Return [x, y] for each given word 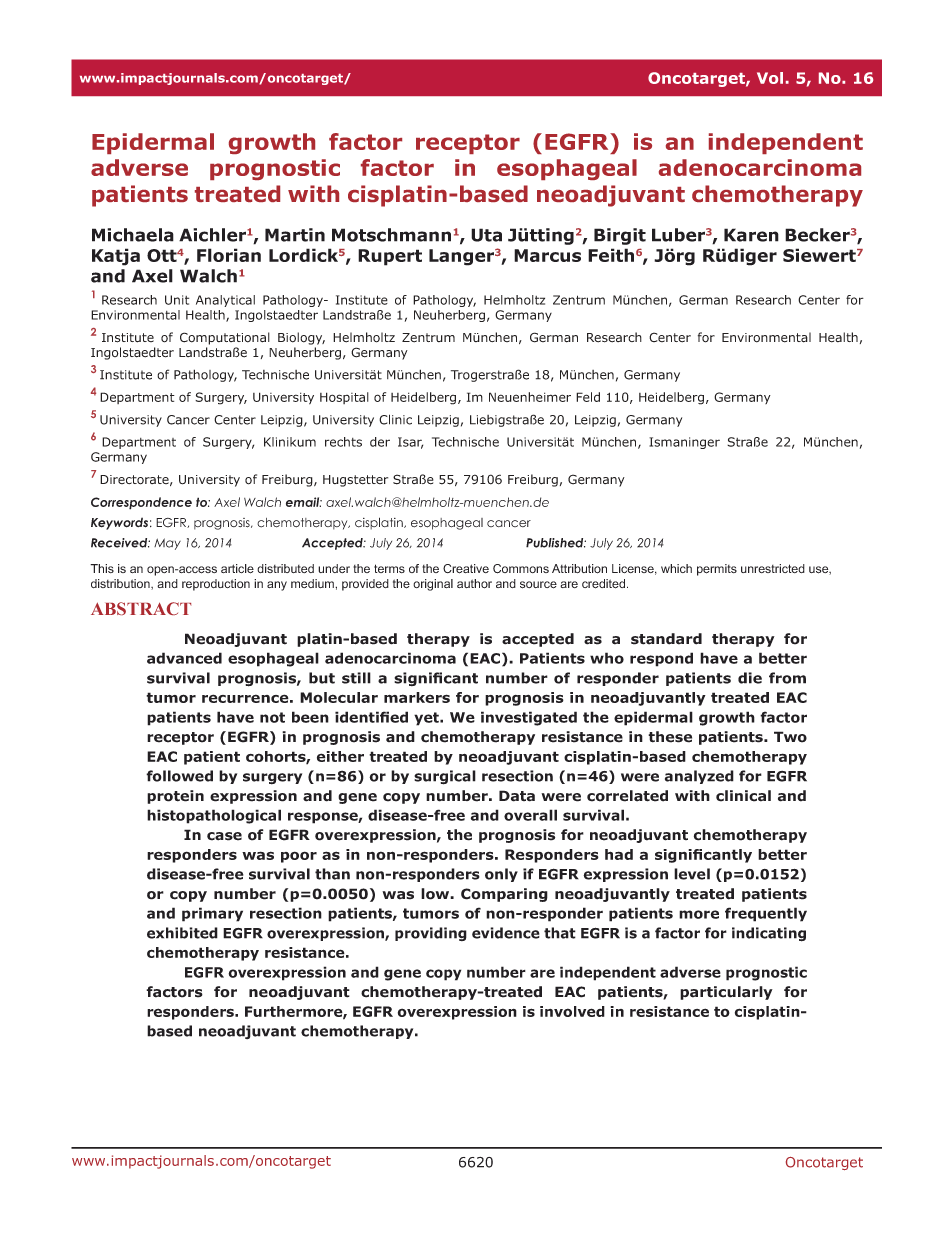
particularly [726, 993]
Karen [751, 235]
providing [431, 934]
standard [666, 639]
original [433, 585]
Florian [229, 255]
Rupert [390, 257]
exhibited [182, 933]
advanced [184, 658]
